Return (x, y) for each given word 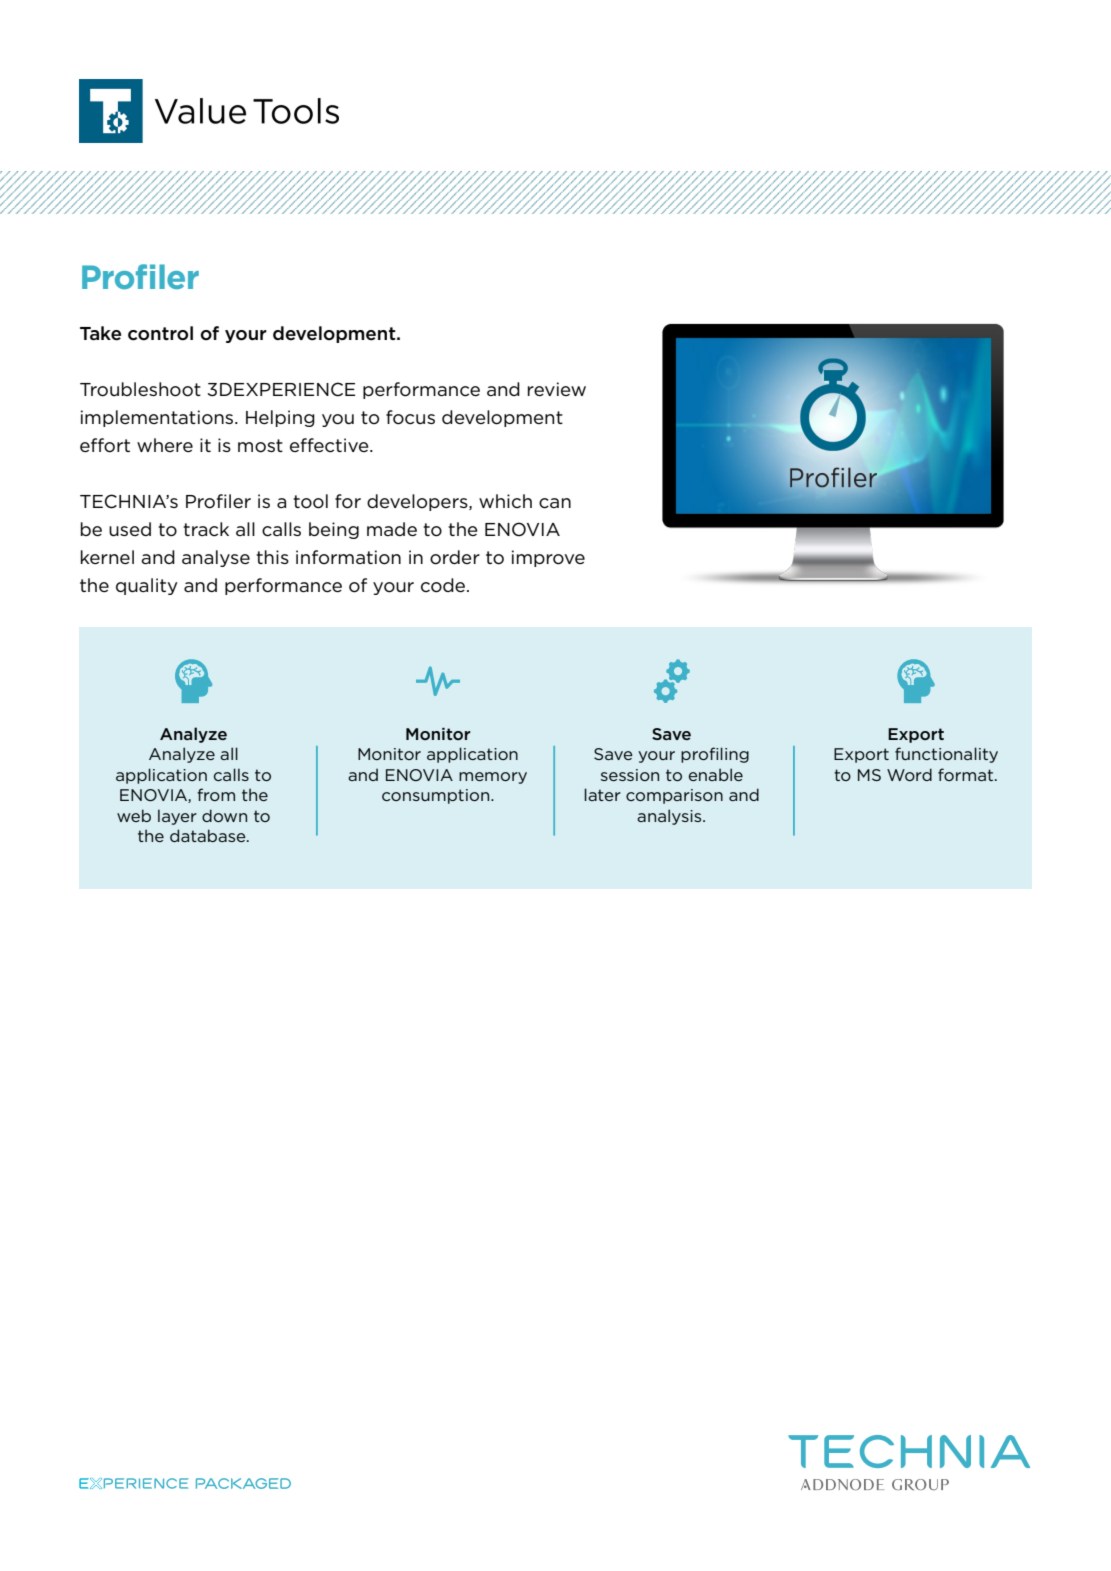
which (505, 501)
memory (493, 778)
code (444, 585)
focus (410, 417)
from (216, 794)
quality (147, 586)
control (160, 333)
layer (177, 817)
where (165, 445)
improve (548, 558)
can (555, 503)
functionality (946, 755)
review (557, 389)
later (602, 794)
